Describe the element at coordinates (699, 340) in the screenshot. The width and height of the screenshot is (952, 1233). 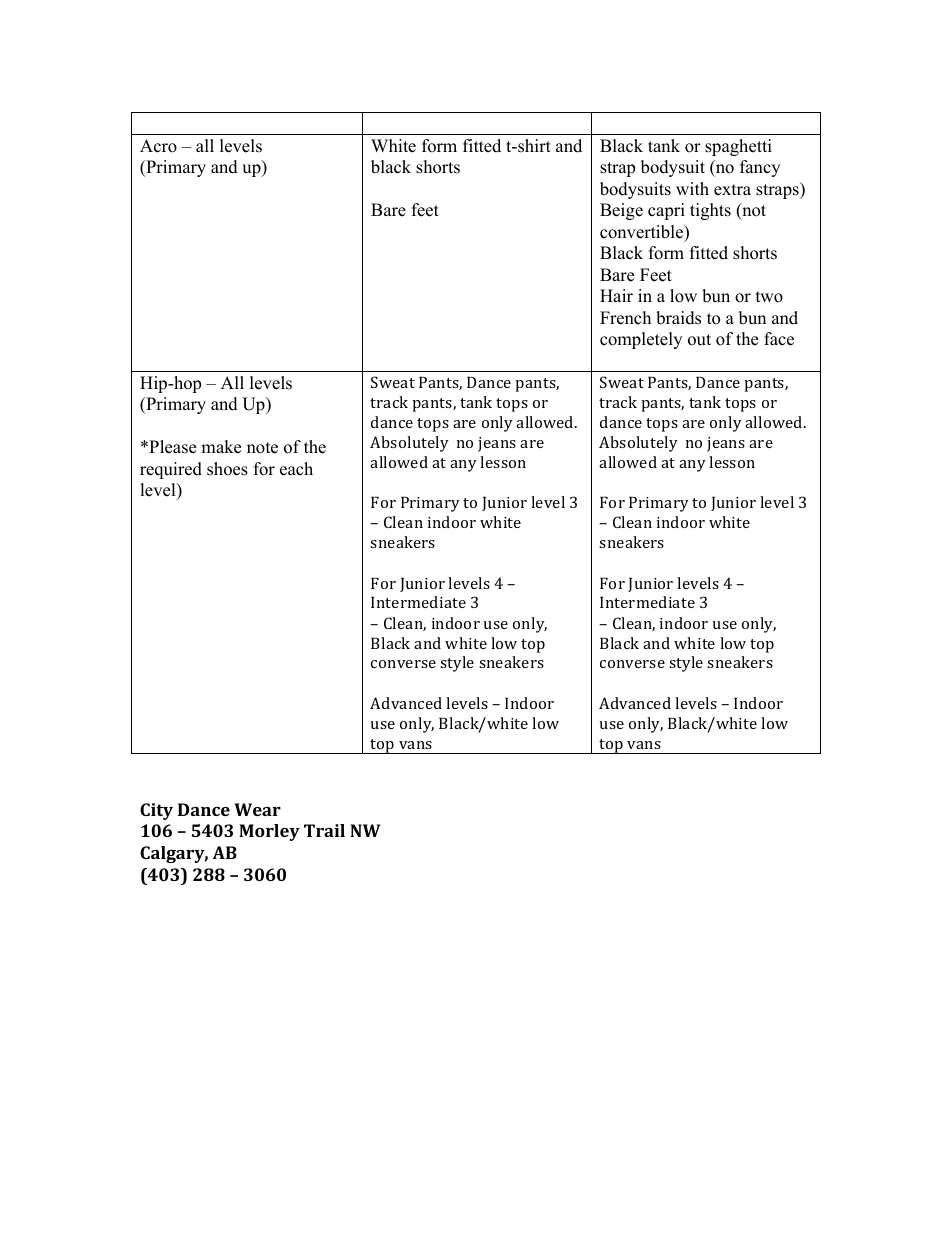
I see `out` at that location.
